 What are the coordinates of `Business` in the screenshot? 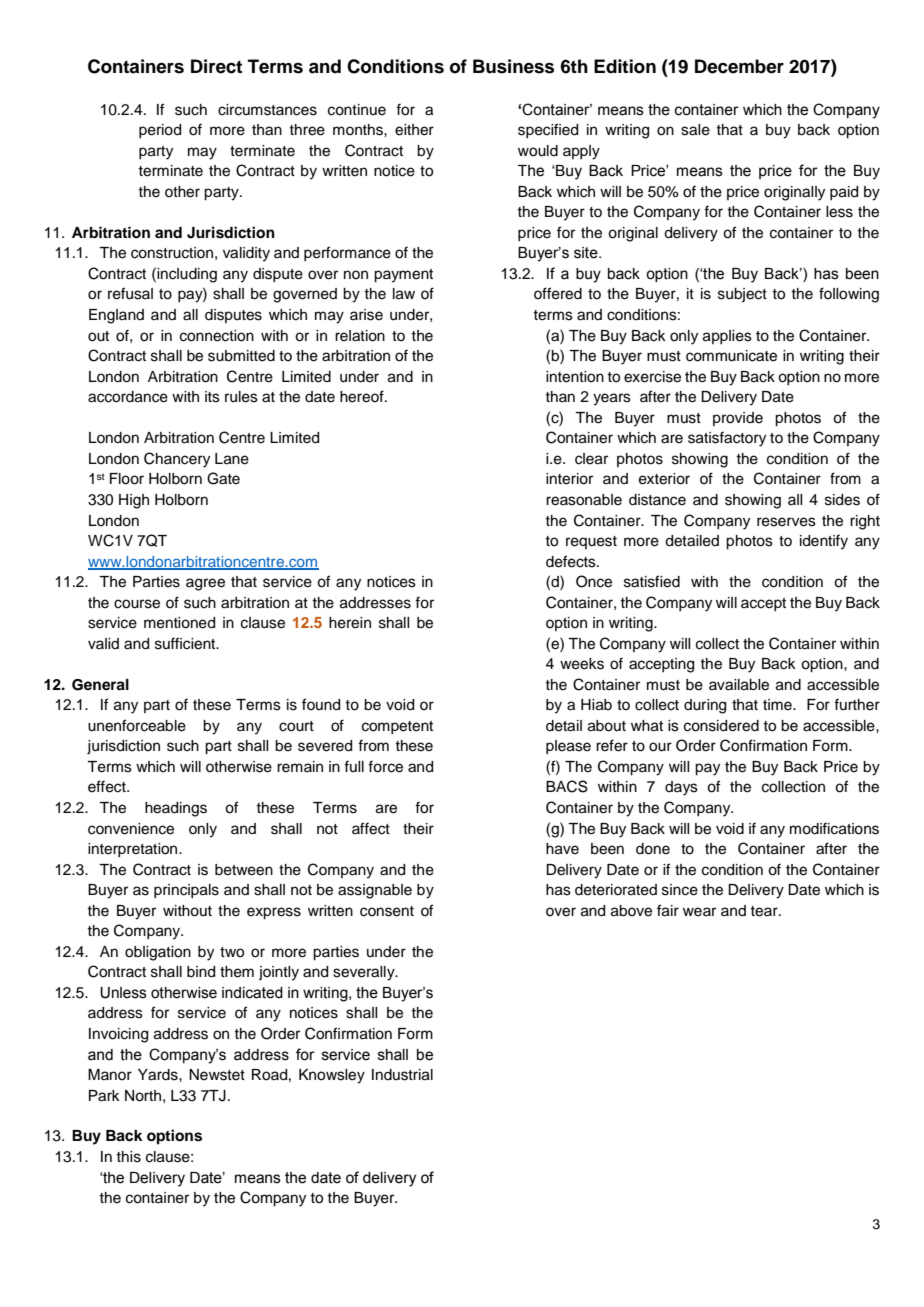 It's located at (513, 66).
